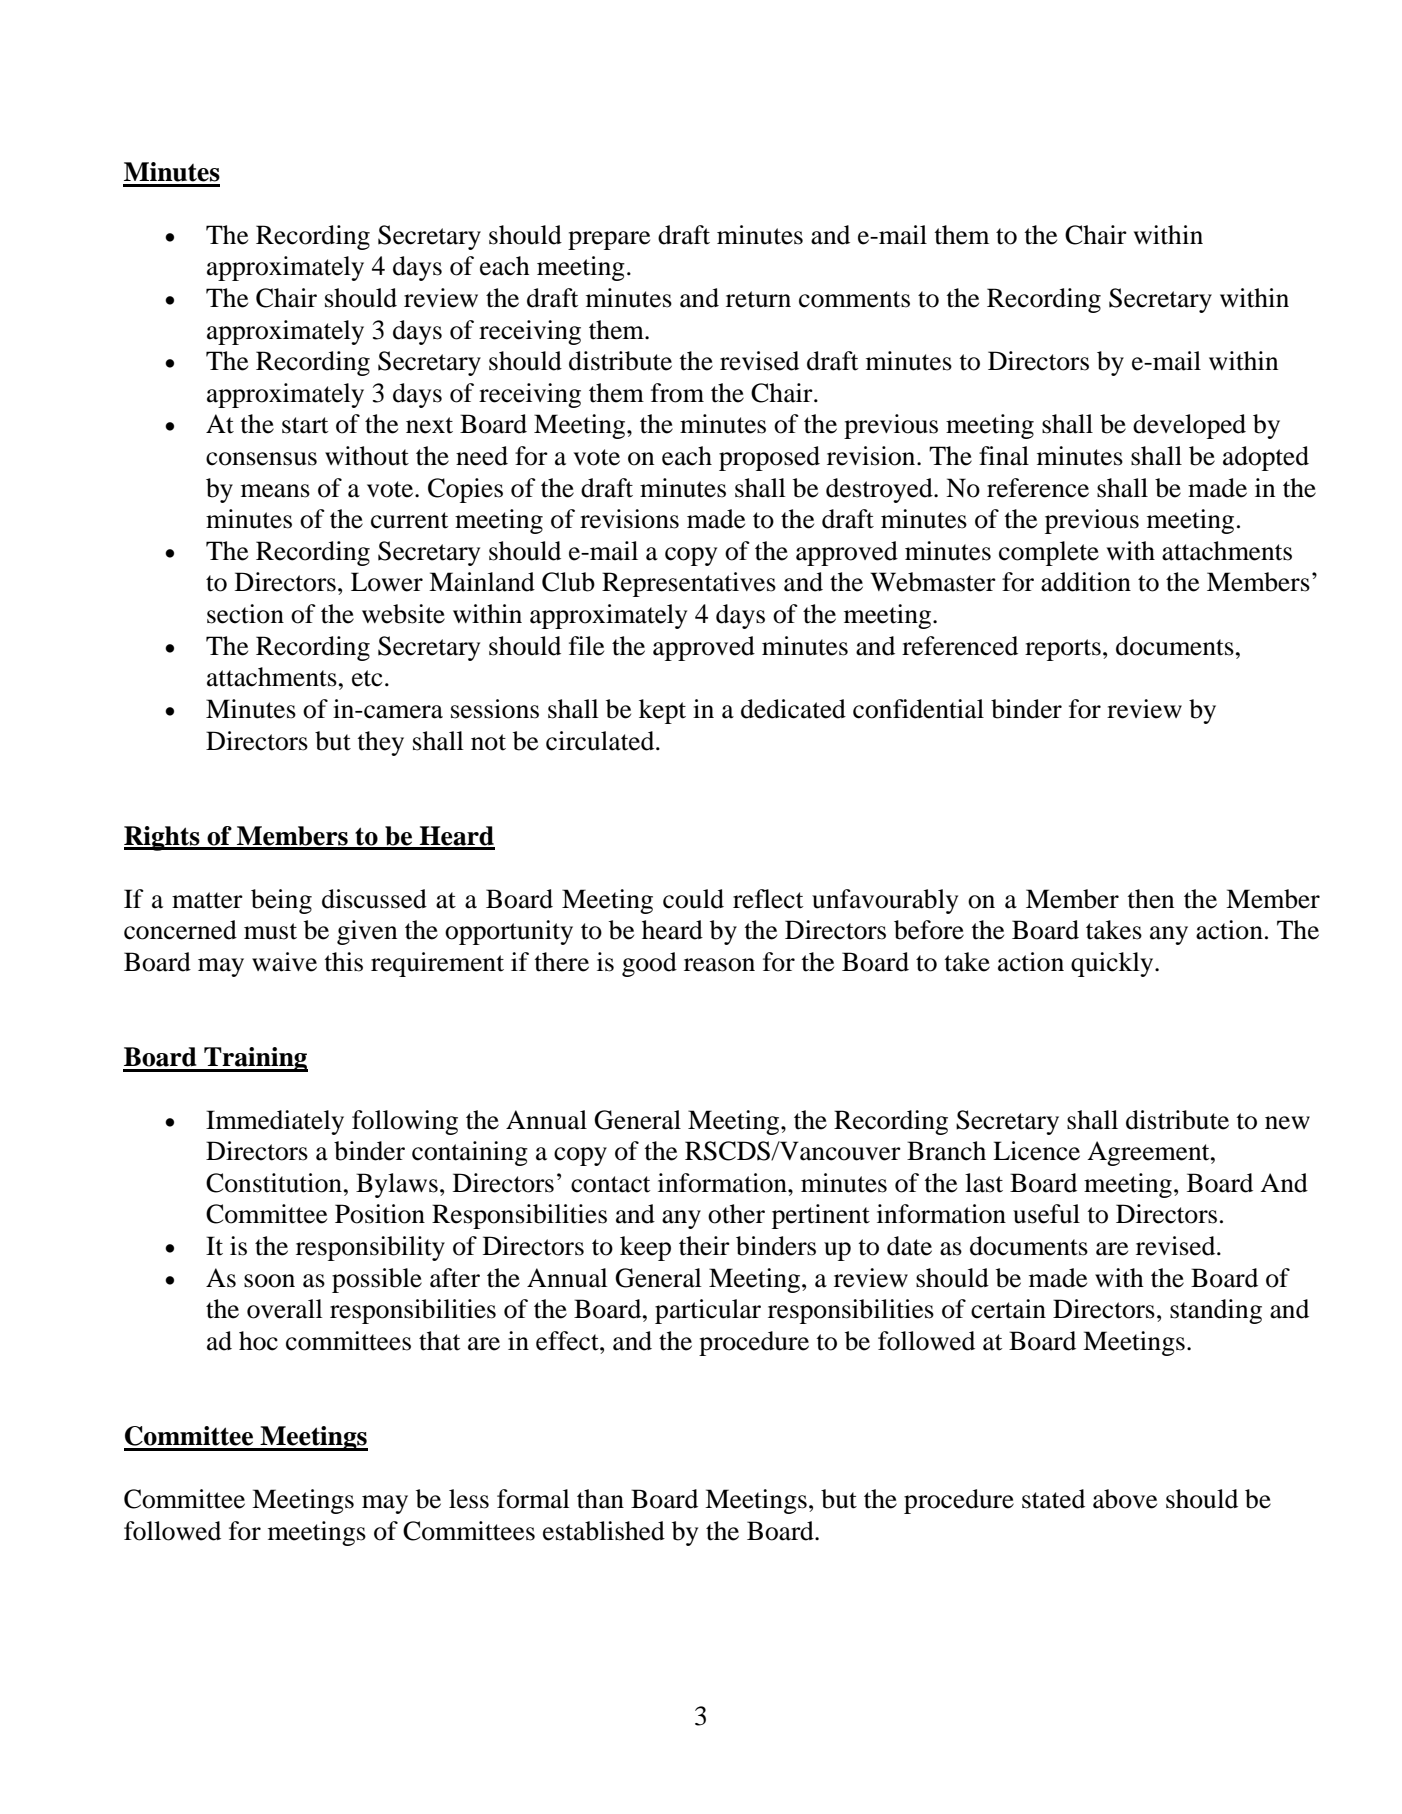  What do you see at coordinates (689, 584) in the screenshot?
I see `Representatives` at bounding box center [689, 584].
